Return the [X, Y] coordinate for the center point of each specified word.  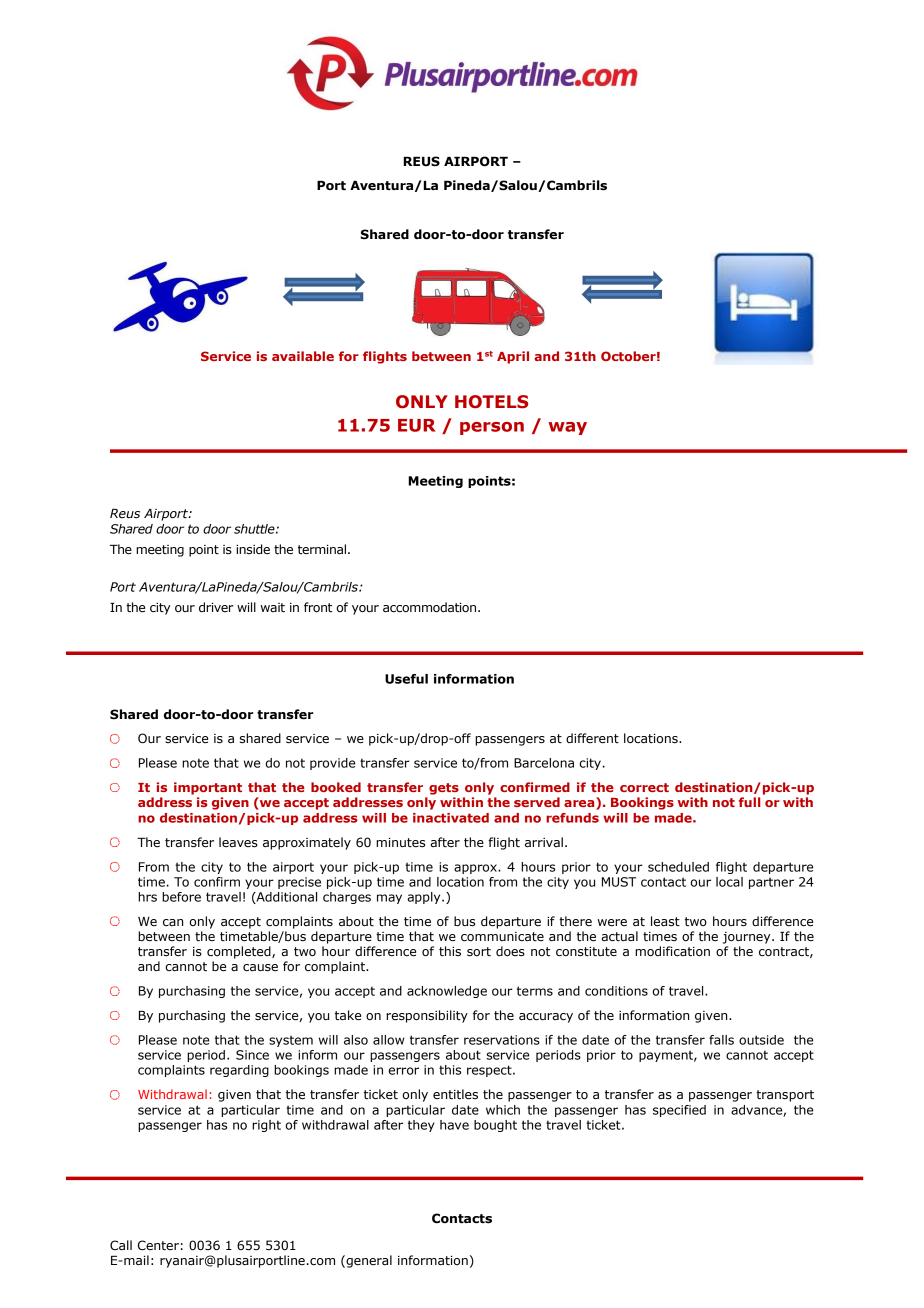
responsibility [427, 1016]
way [567, 428]
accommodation [431, 607]
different [592, 738]
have [454, 1125]
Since [252, 1055]
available [303, 356]
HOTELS [491, 402]
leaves [238, 842]
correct [644, 787]
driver [216, 607]
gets [444, 789]
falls [721, 1040]
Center [158, 1245]
